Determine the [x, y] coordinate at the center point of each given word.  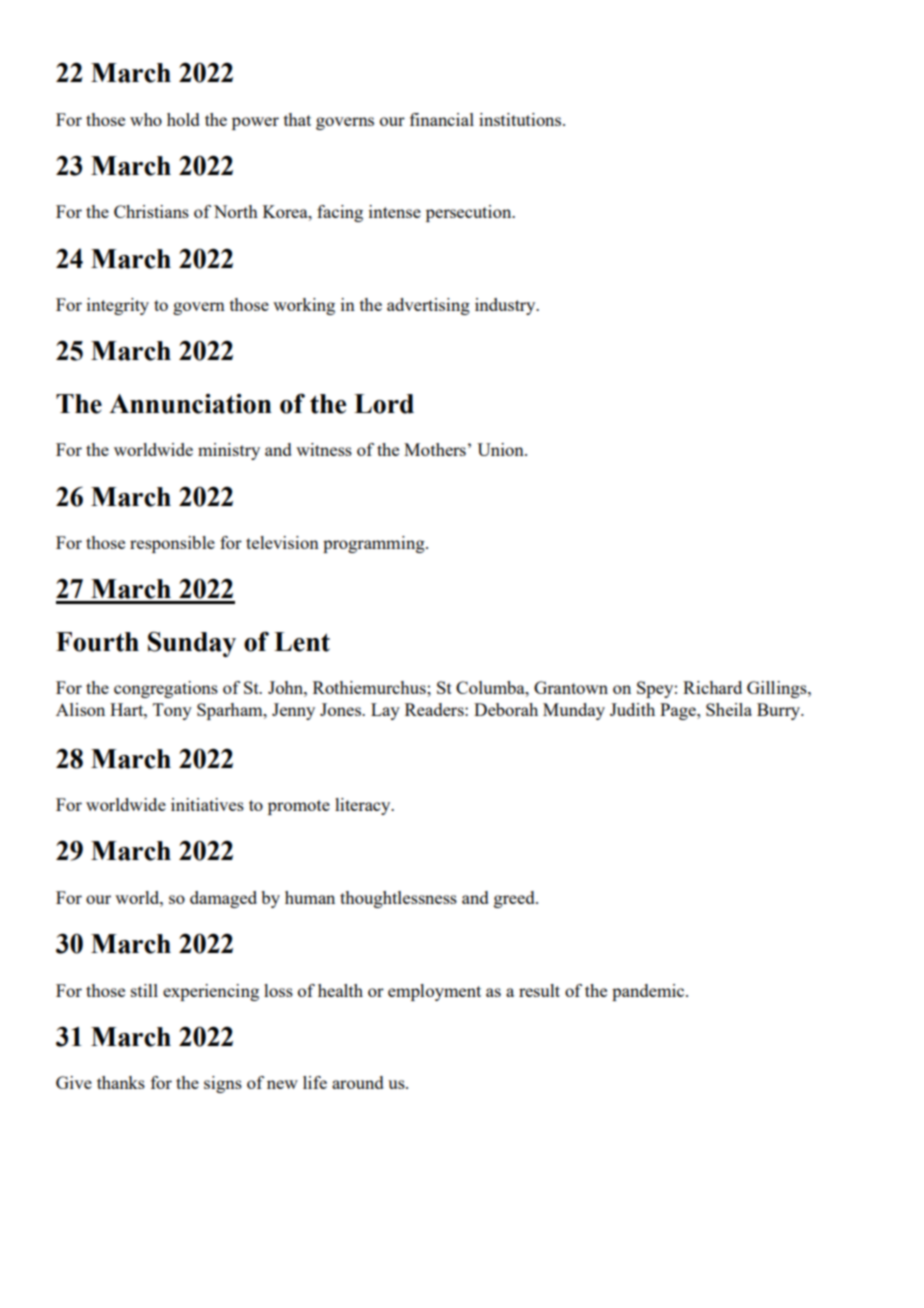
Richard [712, 687]
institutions [521, 119]
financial [442, 119]
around [358, 1082]
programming [375, 544]
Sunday [192, 644]
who [146, 119]
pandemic [649, 992]
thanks [121, 1082]
